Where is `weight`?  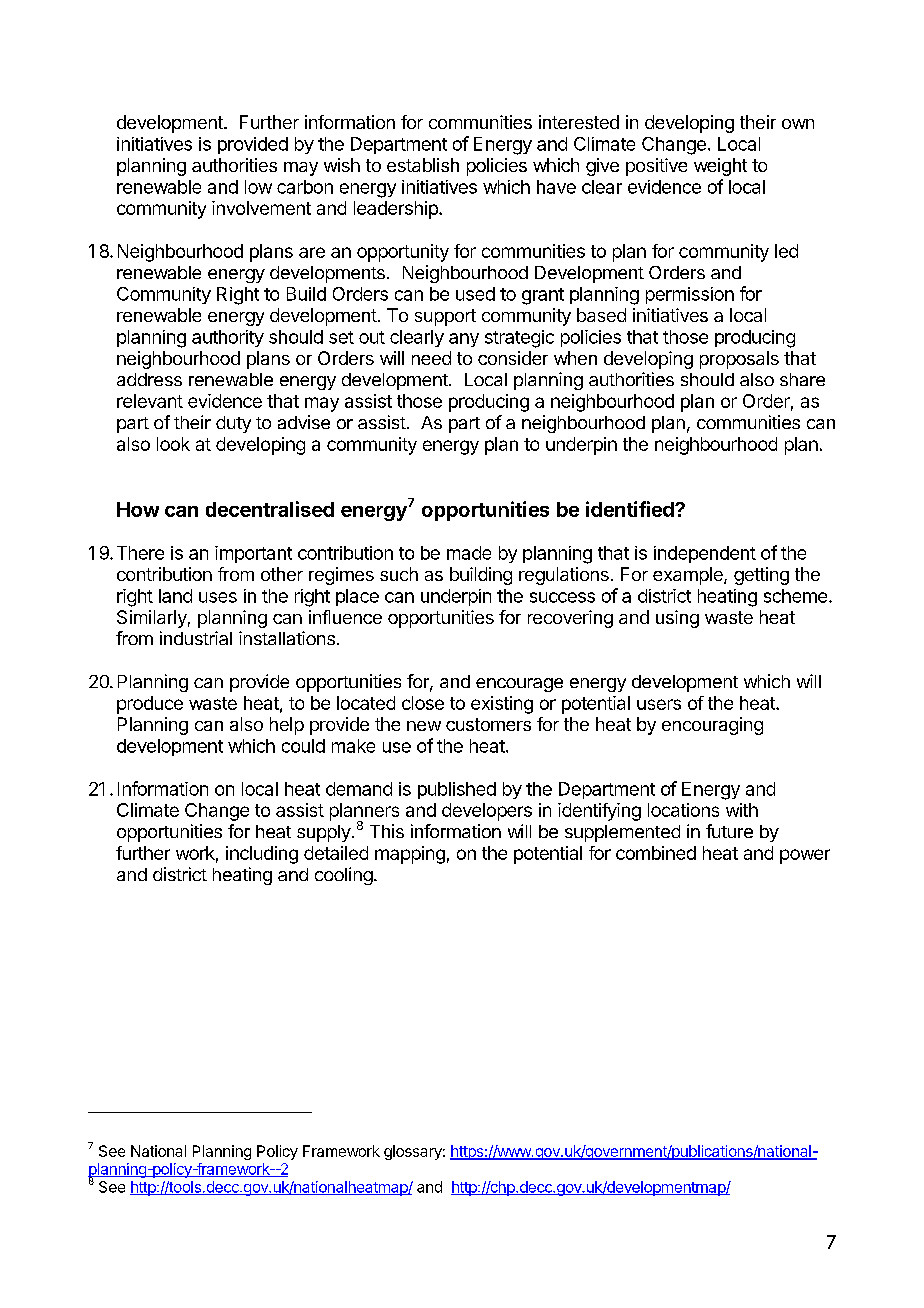
weight is located at coordinates (720, 167).
